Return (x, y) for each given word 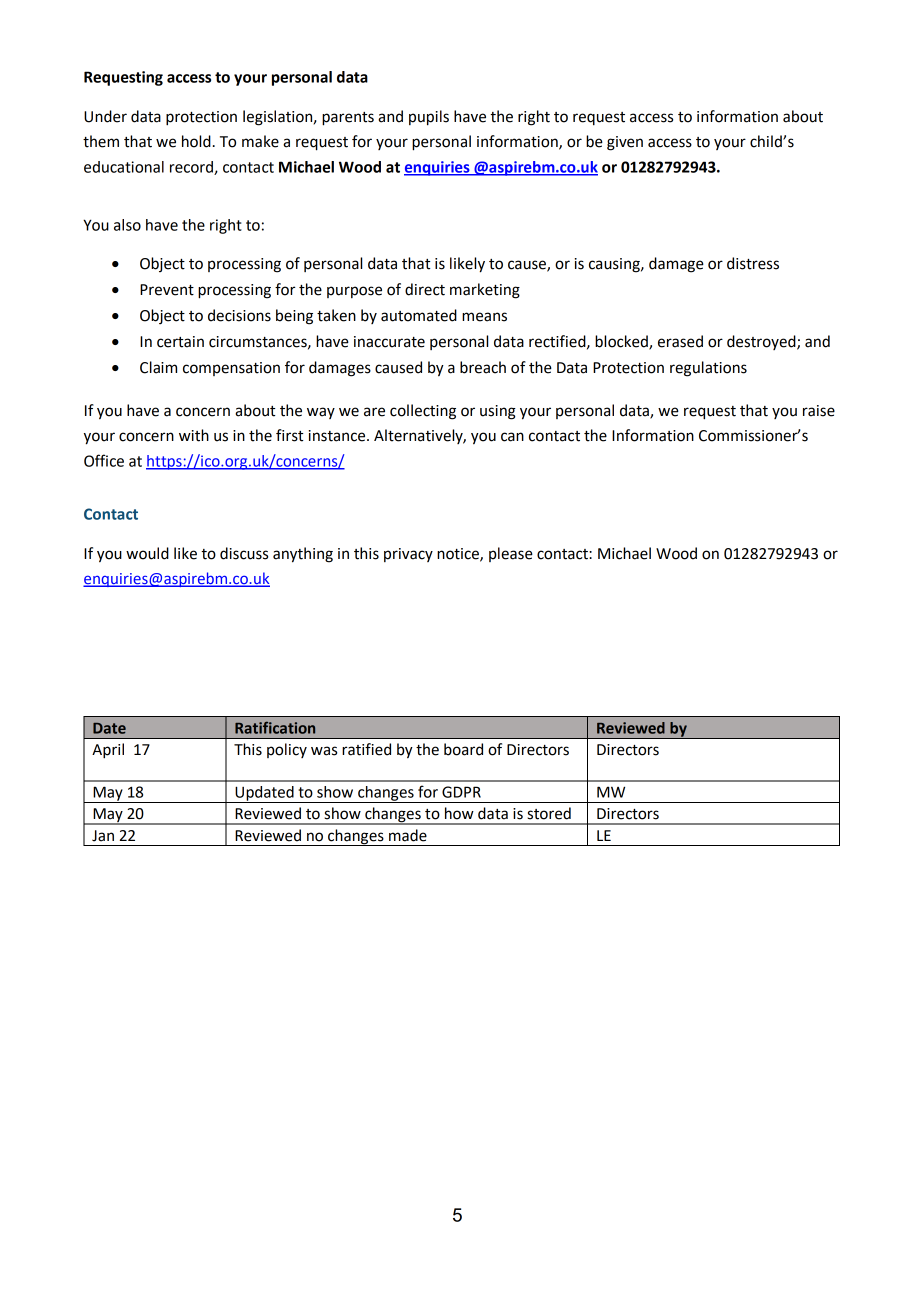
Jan (103, 836)
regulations (708, 369)
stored (549, 813)
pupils (429, 118)
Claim (158, 367)
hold (196, 141)
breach (483, 367)
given (625, 143)
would (147, 553)
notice (459, 555)
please (511, 554)
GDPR (461, 792)
